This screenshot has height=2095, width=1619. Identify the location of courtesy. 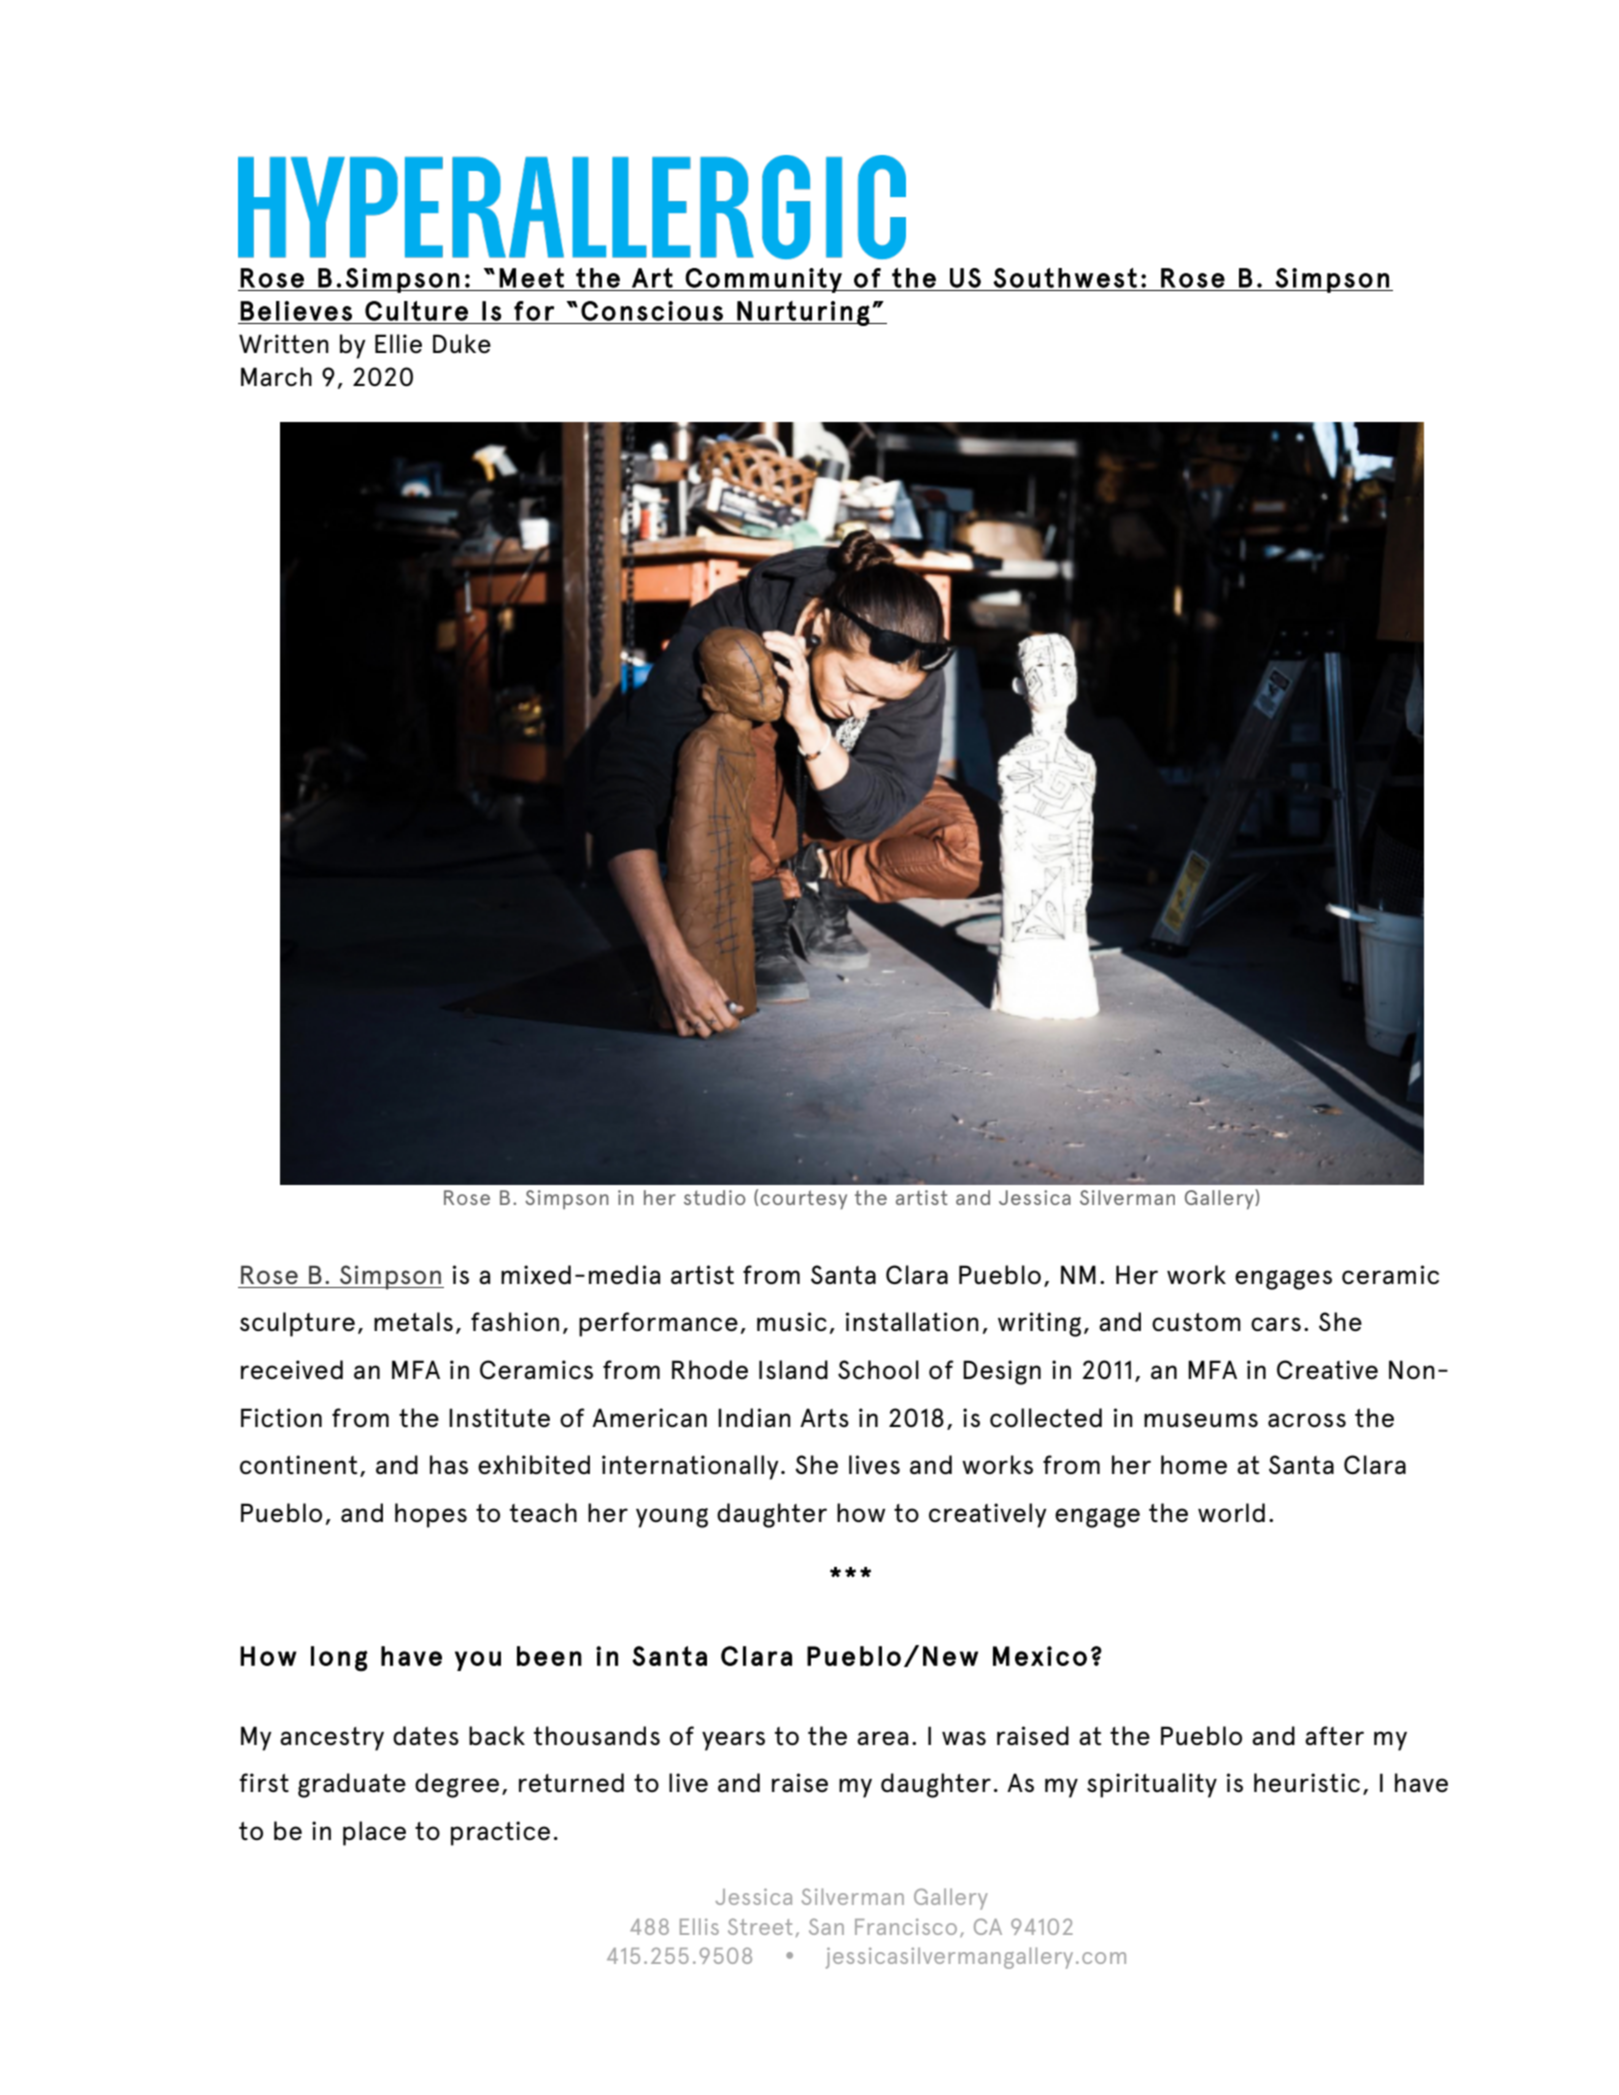
(804, 1199).
